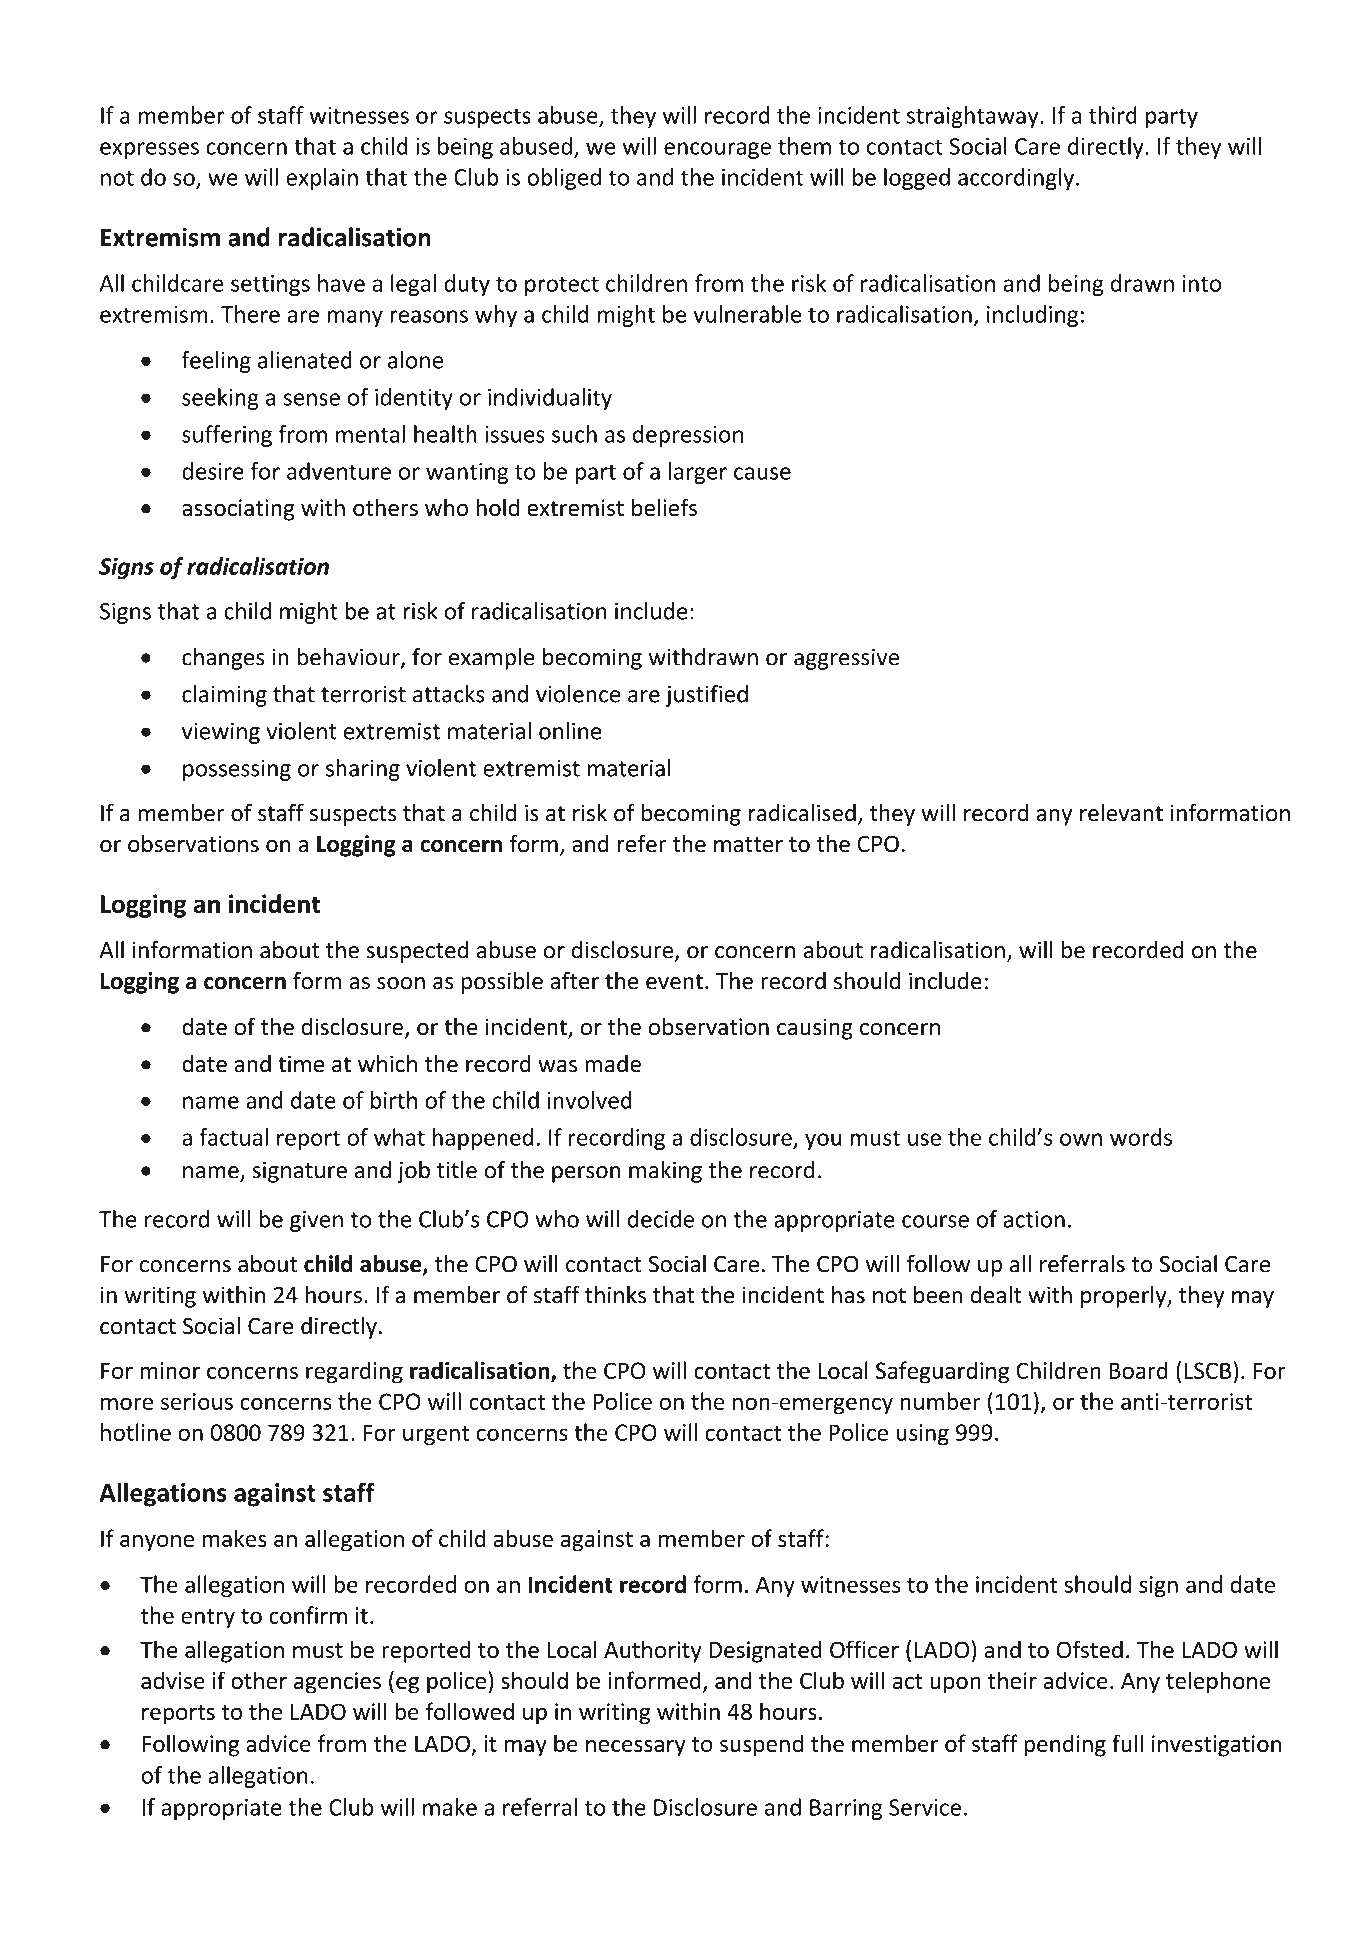 This page has height=1939, width=1371. I want to click on decide, so click(661, 1219).
